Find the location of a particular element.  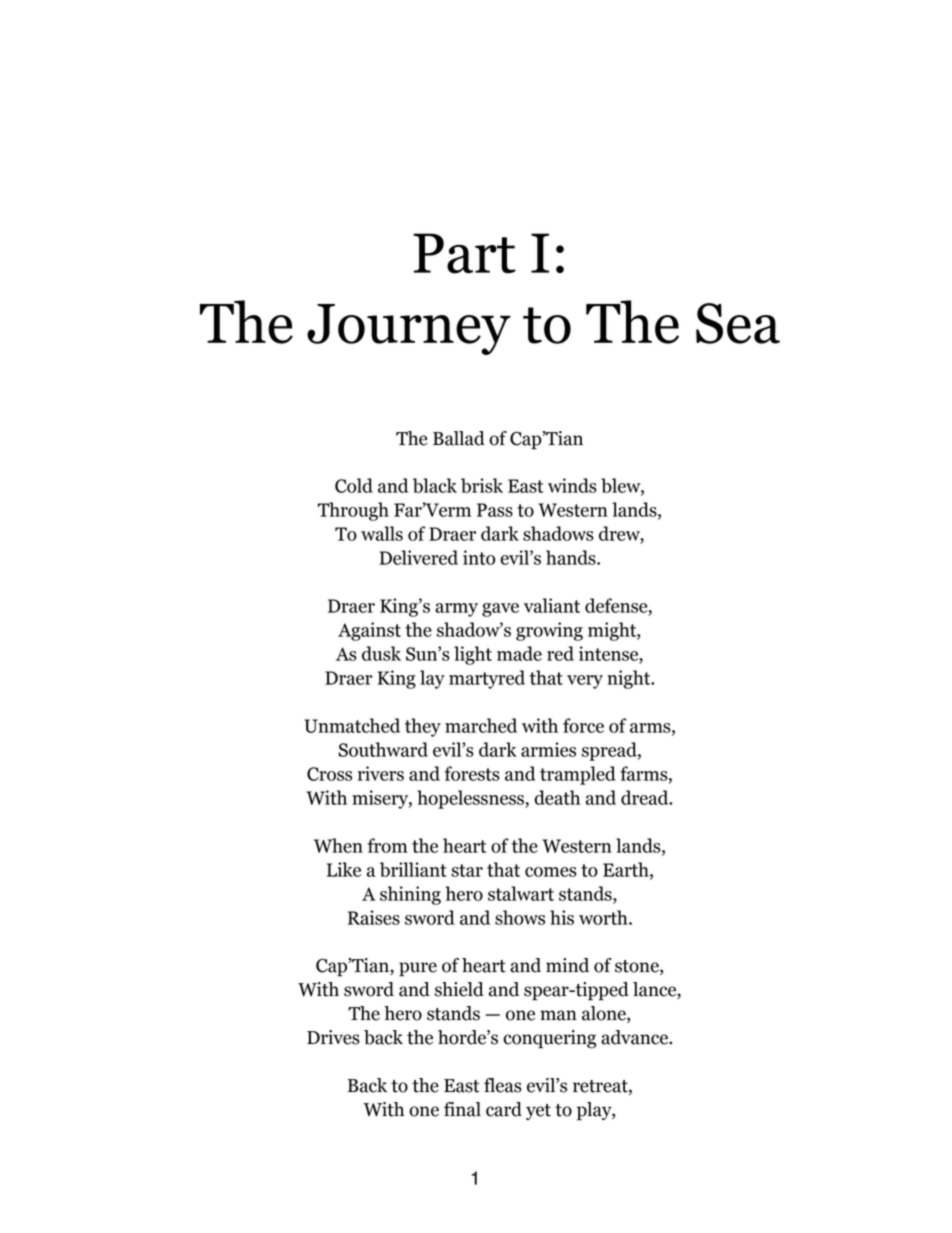

Part is located at coordinates (464, 253).
